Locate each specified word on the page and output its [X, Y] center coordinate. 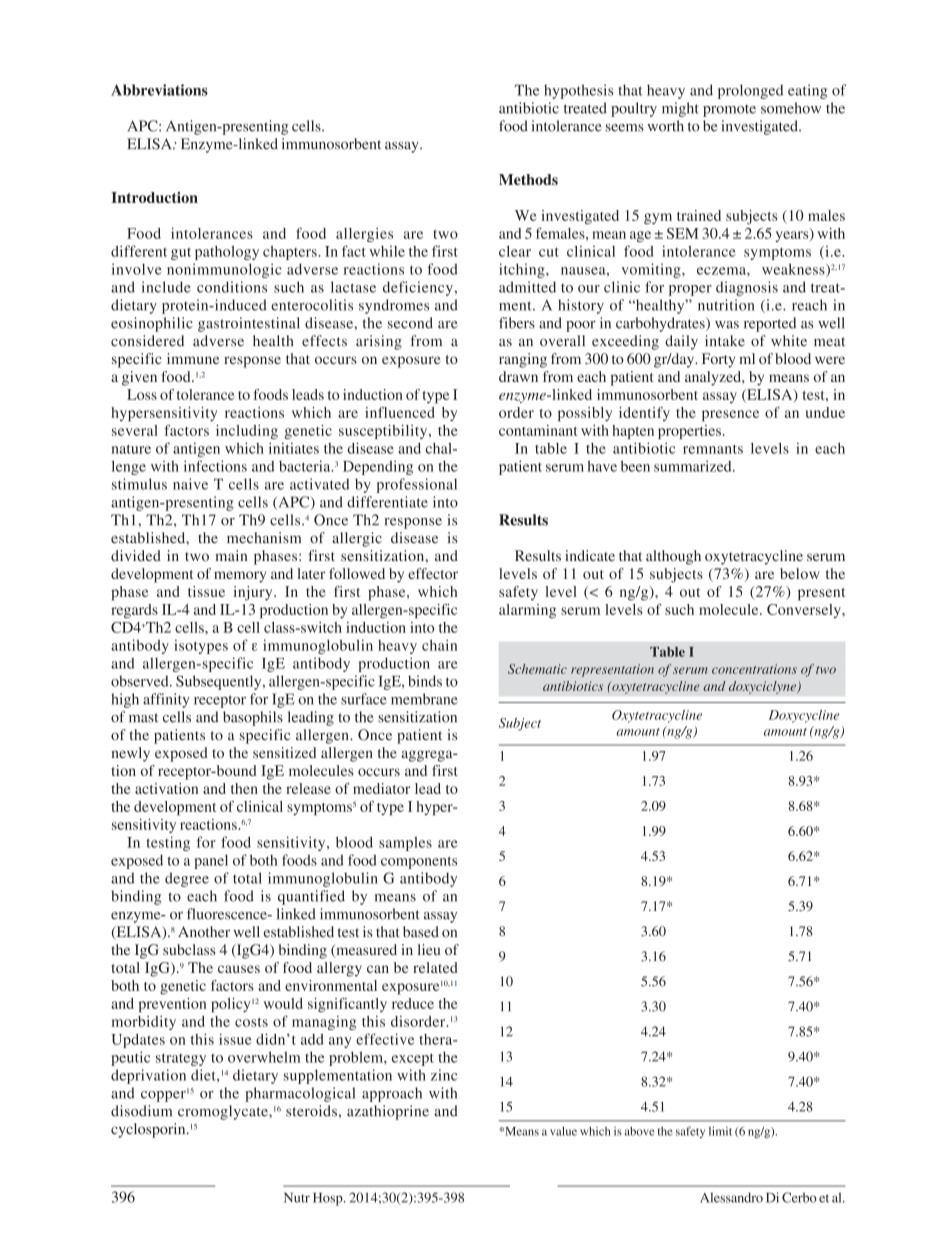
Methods [528, 179]
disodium [141, 1111]
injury [254, 593]
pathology [227, 253]
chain [439, 645]
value [563, 1131]
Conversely [805, 611]
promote [729, 110]
